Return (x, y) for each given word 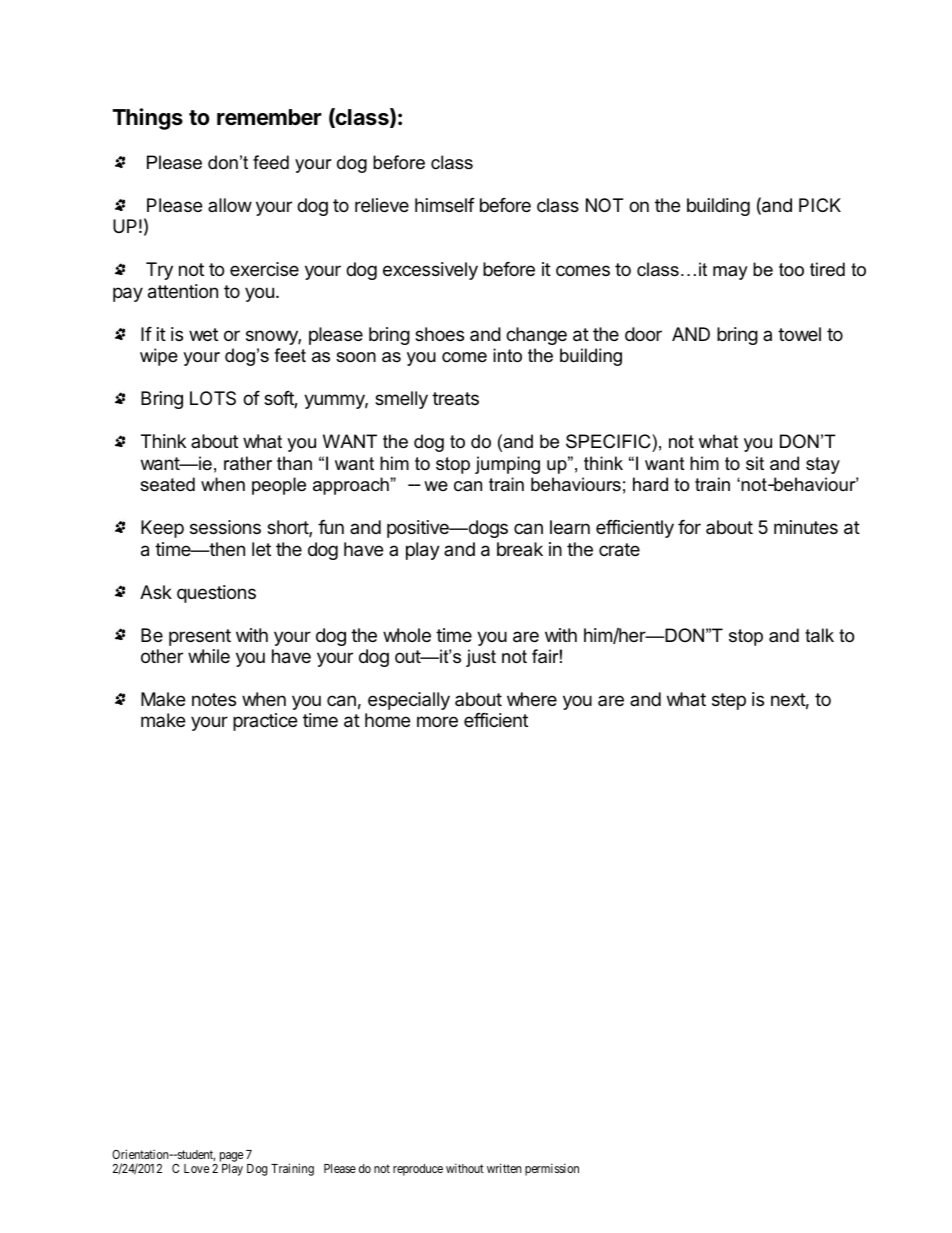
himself (445, 205)
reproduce (418, 1170)
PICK (820, 205)
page (231, 1158)
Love (196, 1168)
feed (271, 162)
